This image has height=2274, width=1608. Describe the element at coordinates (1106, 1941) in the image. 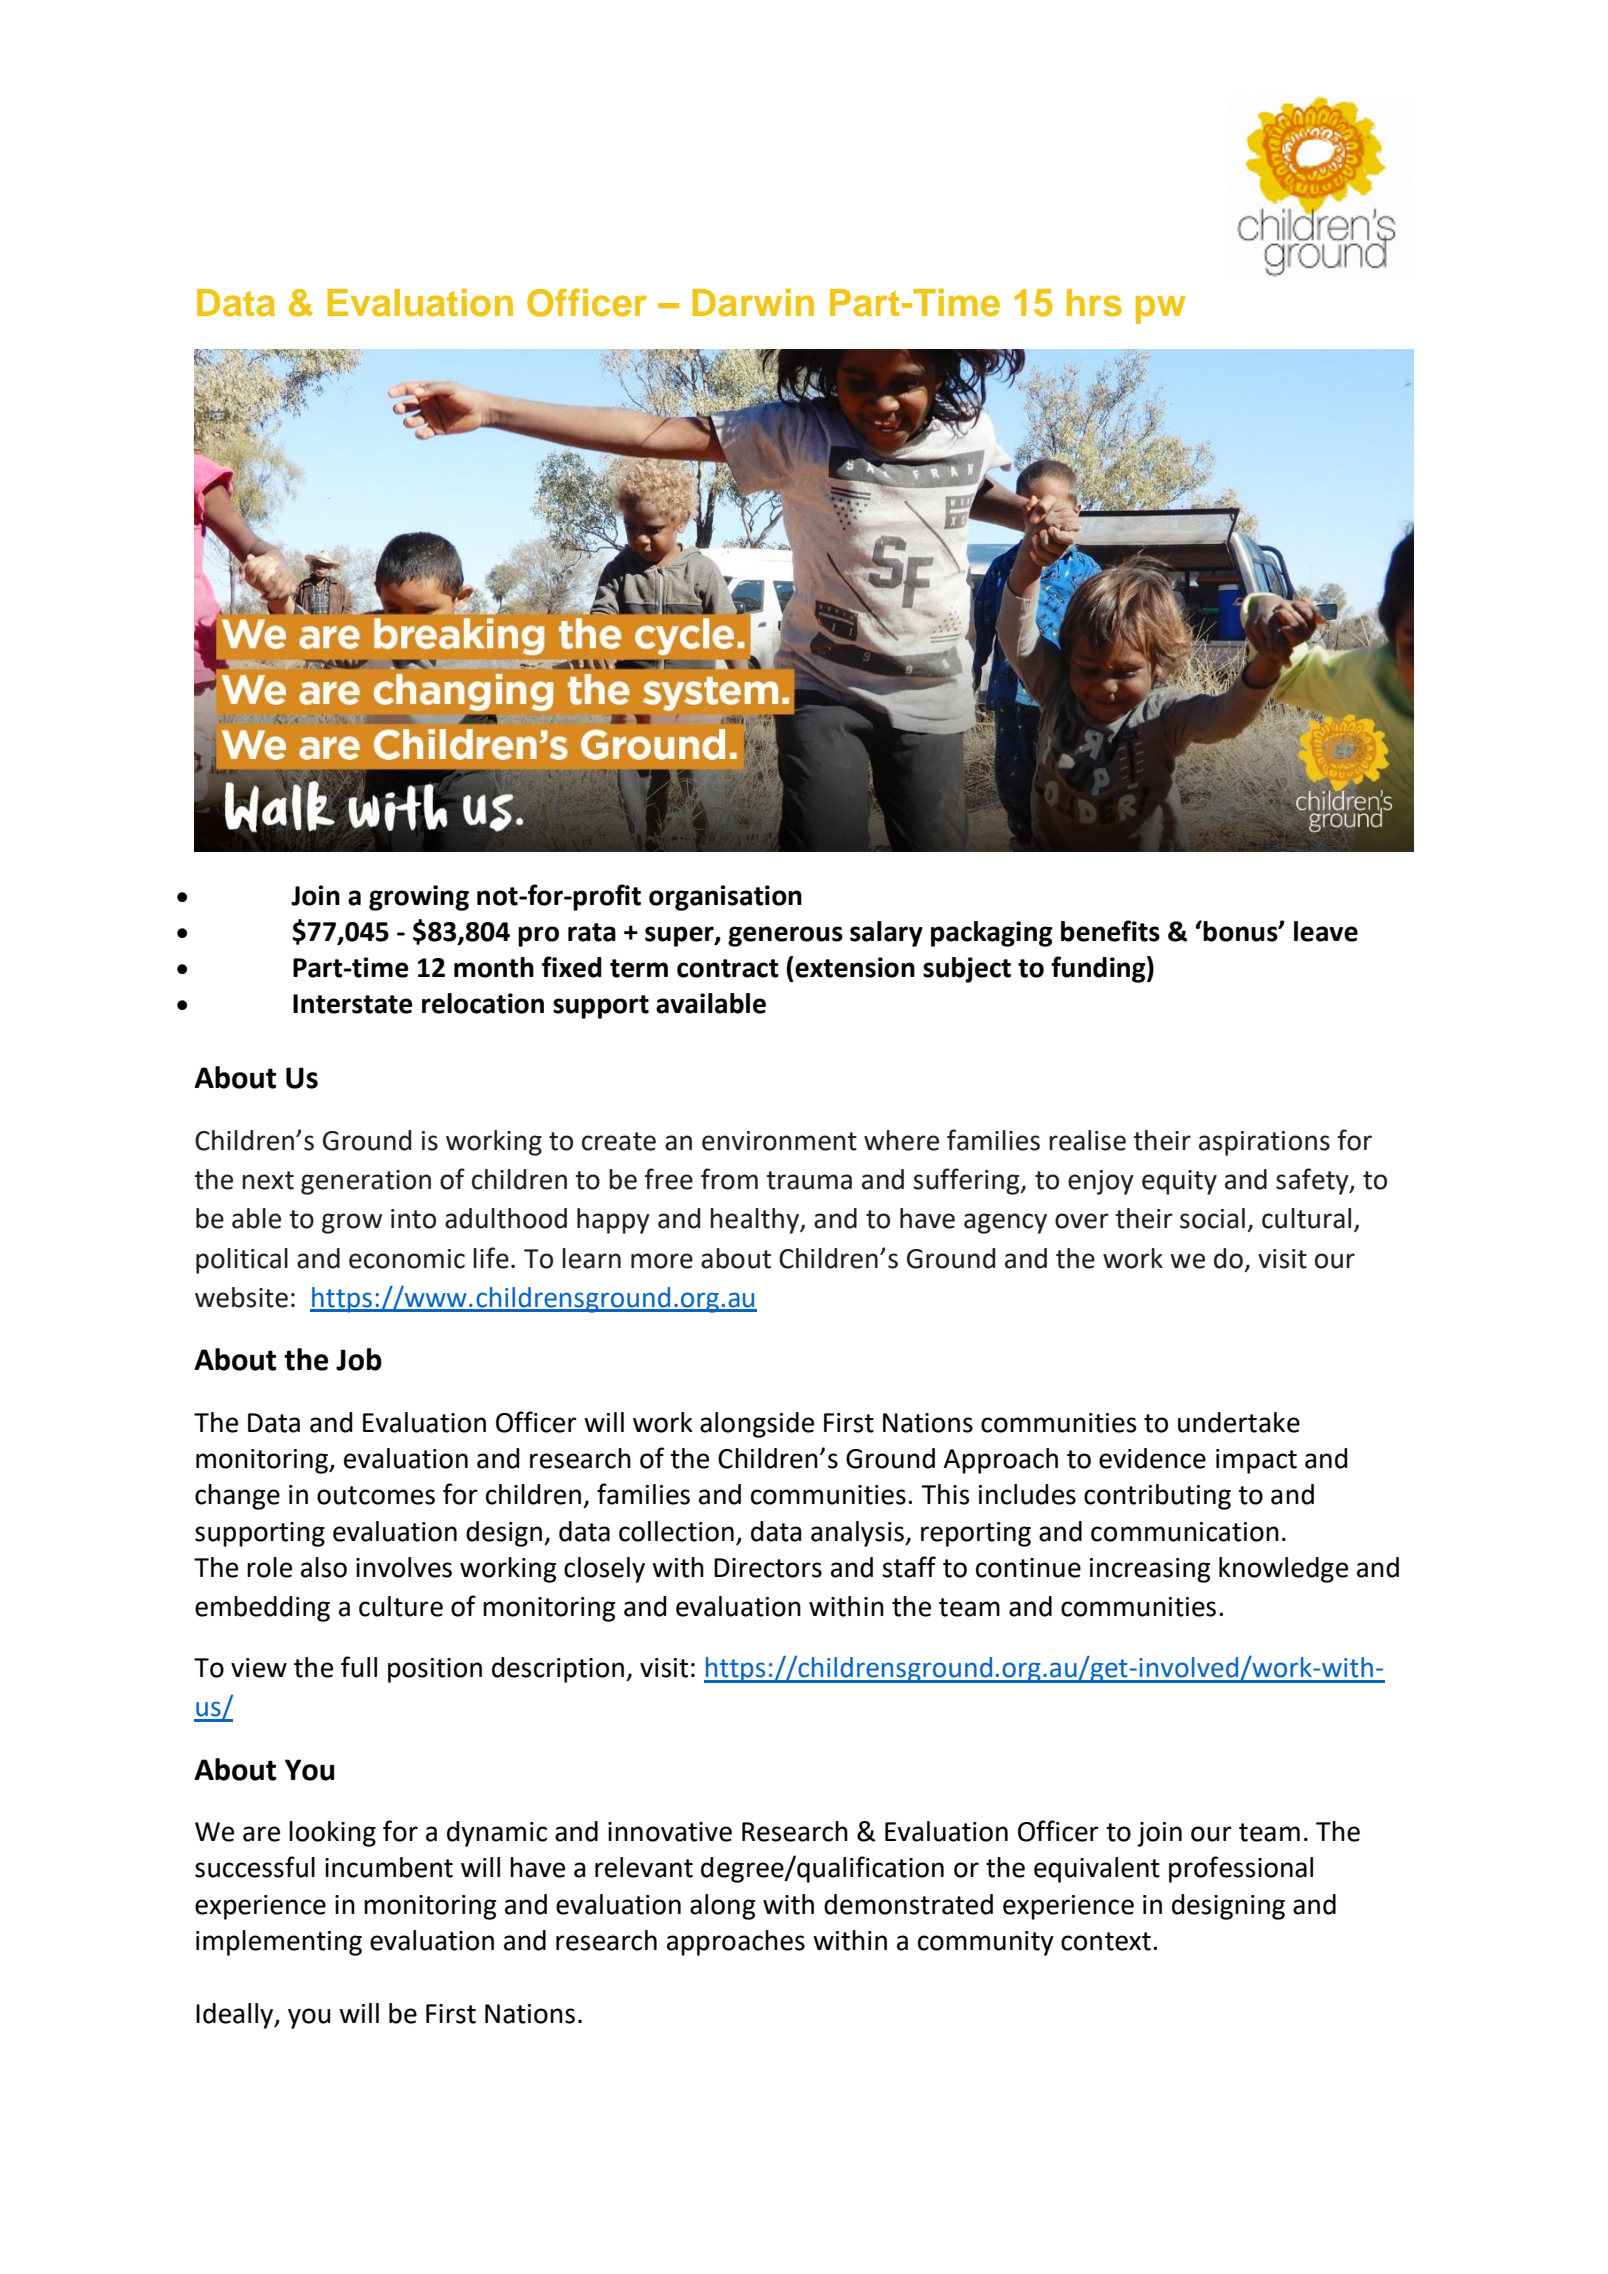

I see `context` at that location.
